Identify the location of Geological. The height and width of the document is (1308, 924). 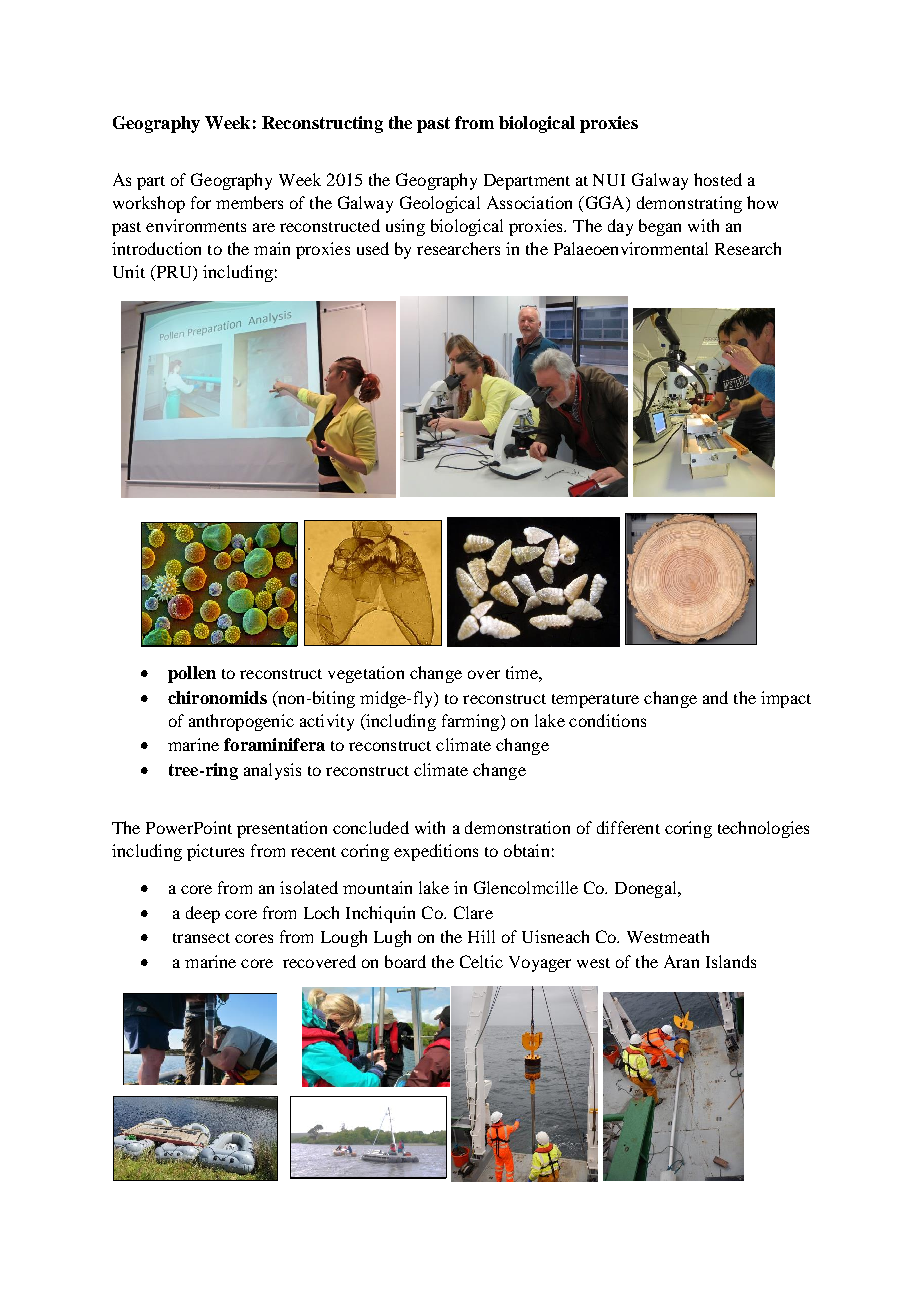
(440, 204).
